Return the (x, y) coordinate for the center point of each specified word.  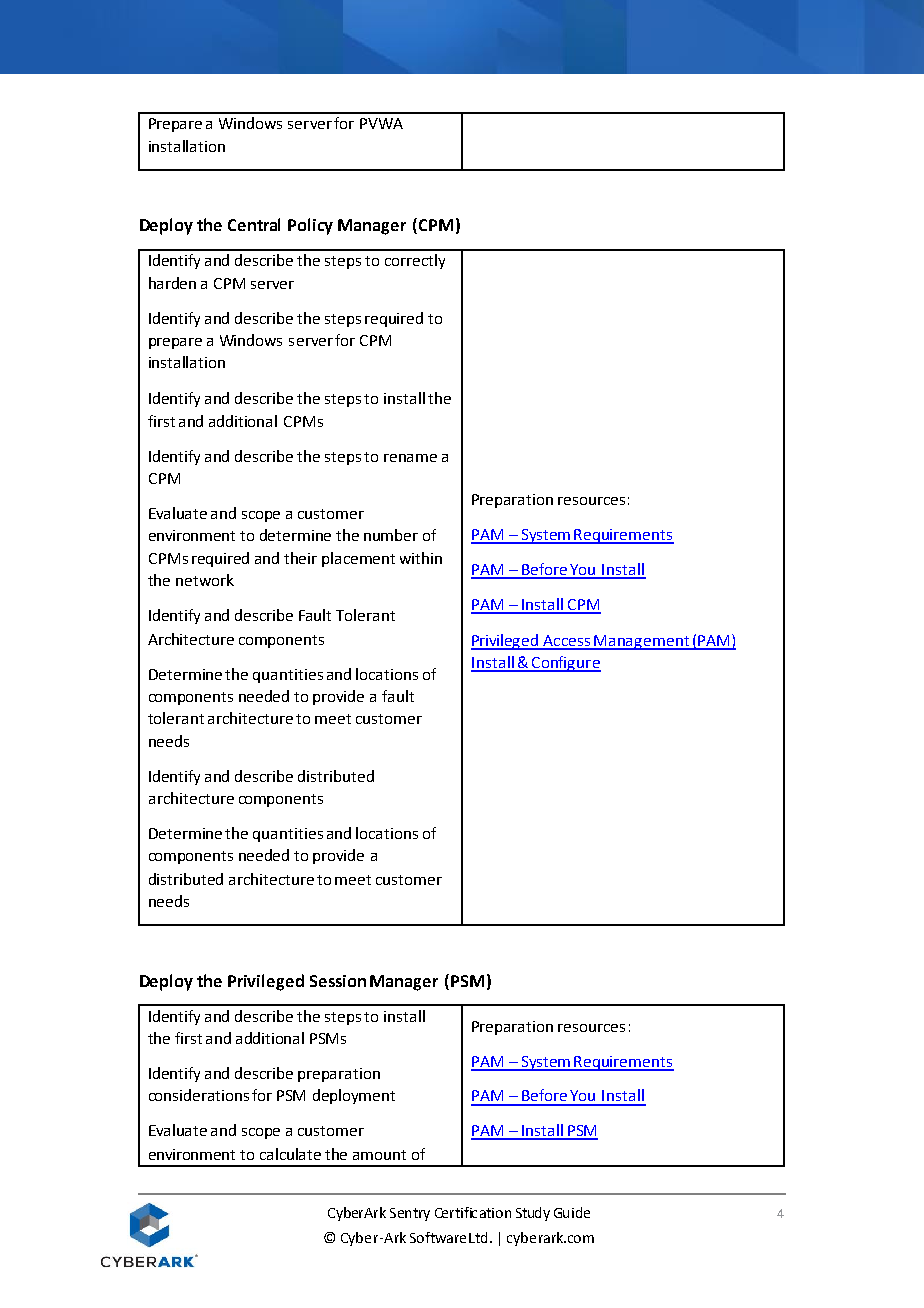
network (205, 580)
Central (254, 224)
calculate (290, 1154)
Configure (565, 664)
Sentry (410, 1214)
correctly (415, 261)
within (421, 558)
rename (410, 458)
